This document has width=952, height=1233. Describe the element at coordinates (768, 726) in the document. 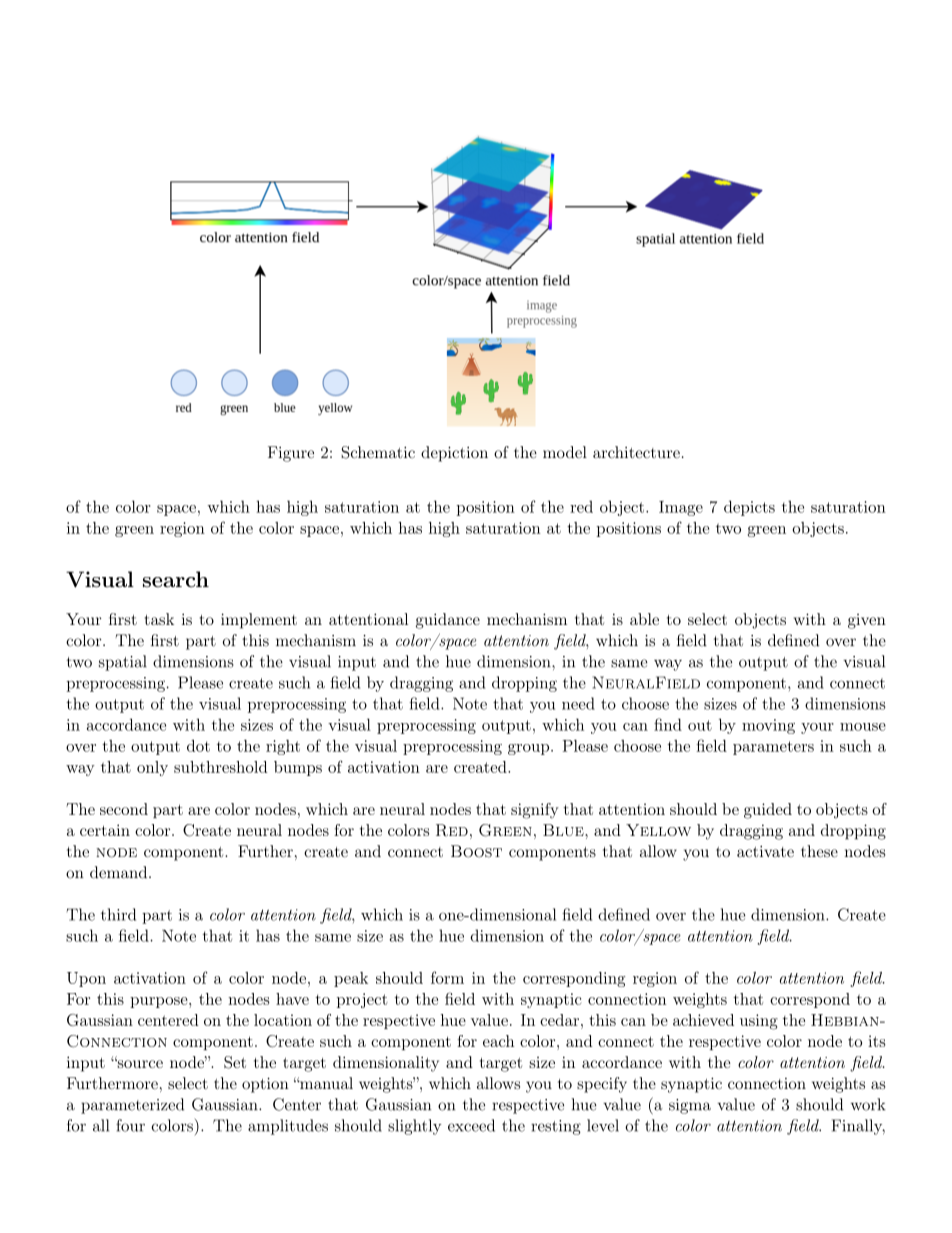

I see `moving` at that location.
